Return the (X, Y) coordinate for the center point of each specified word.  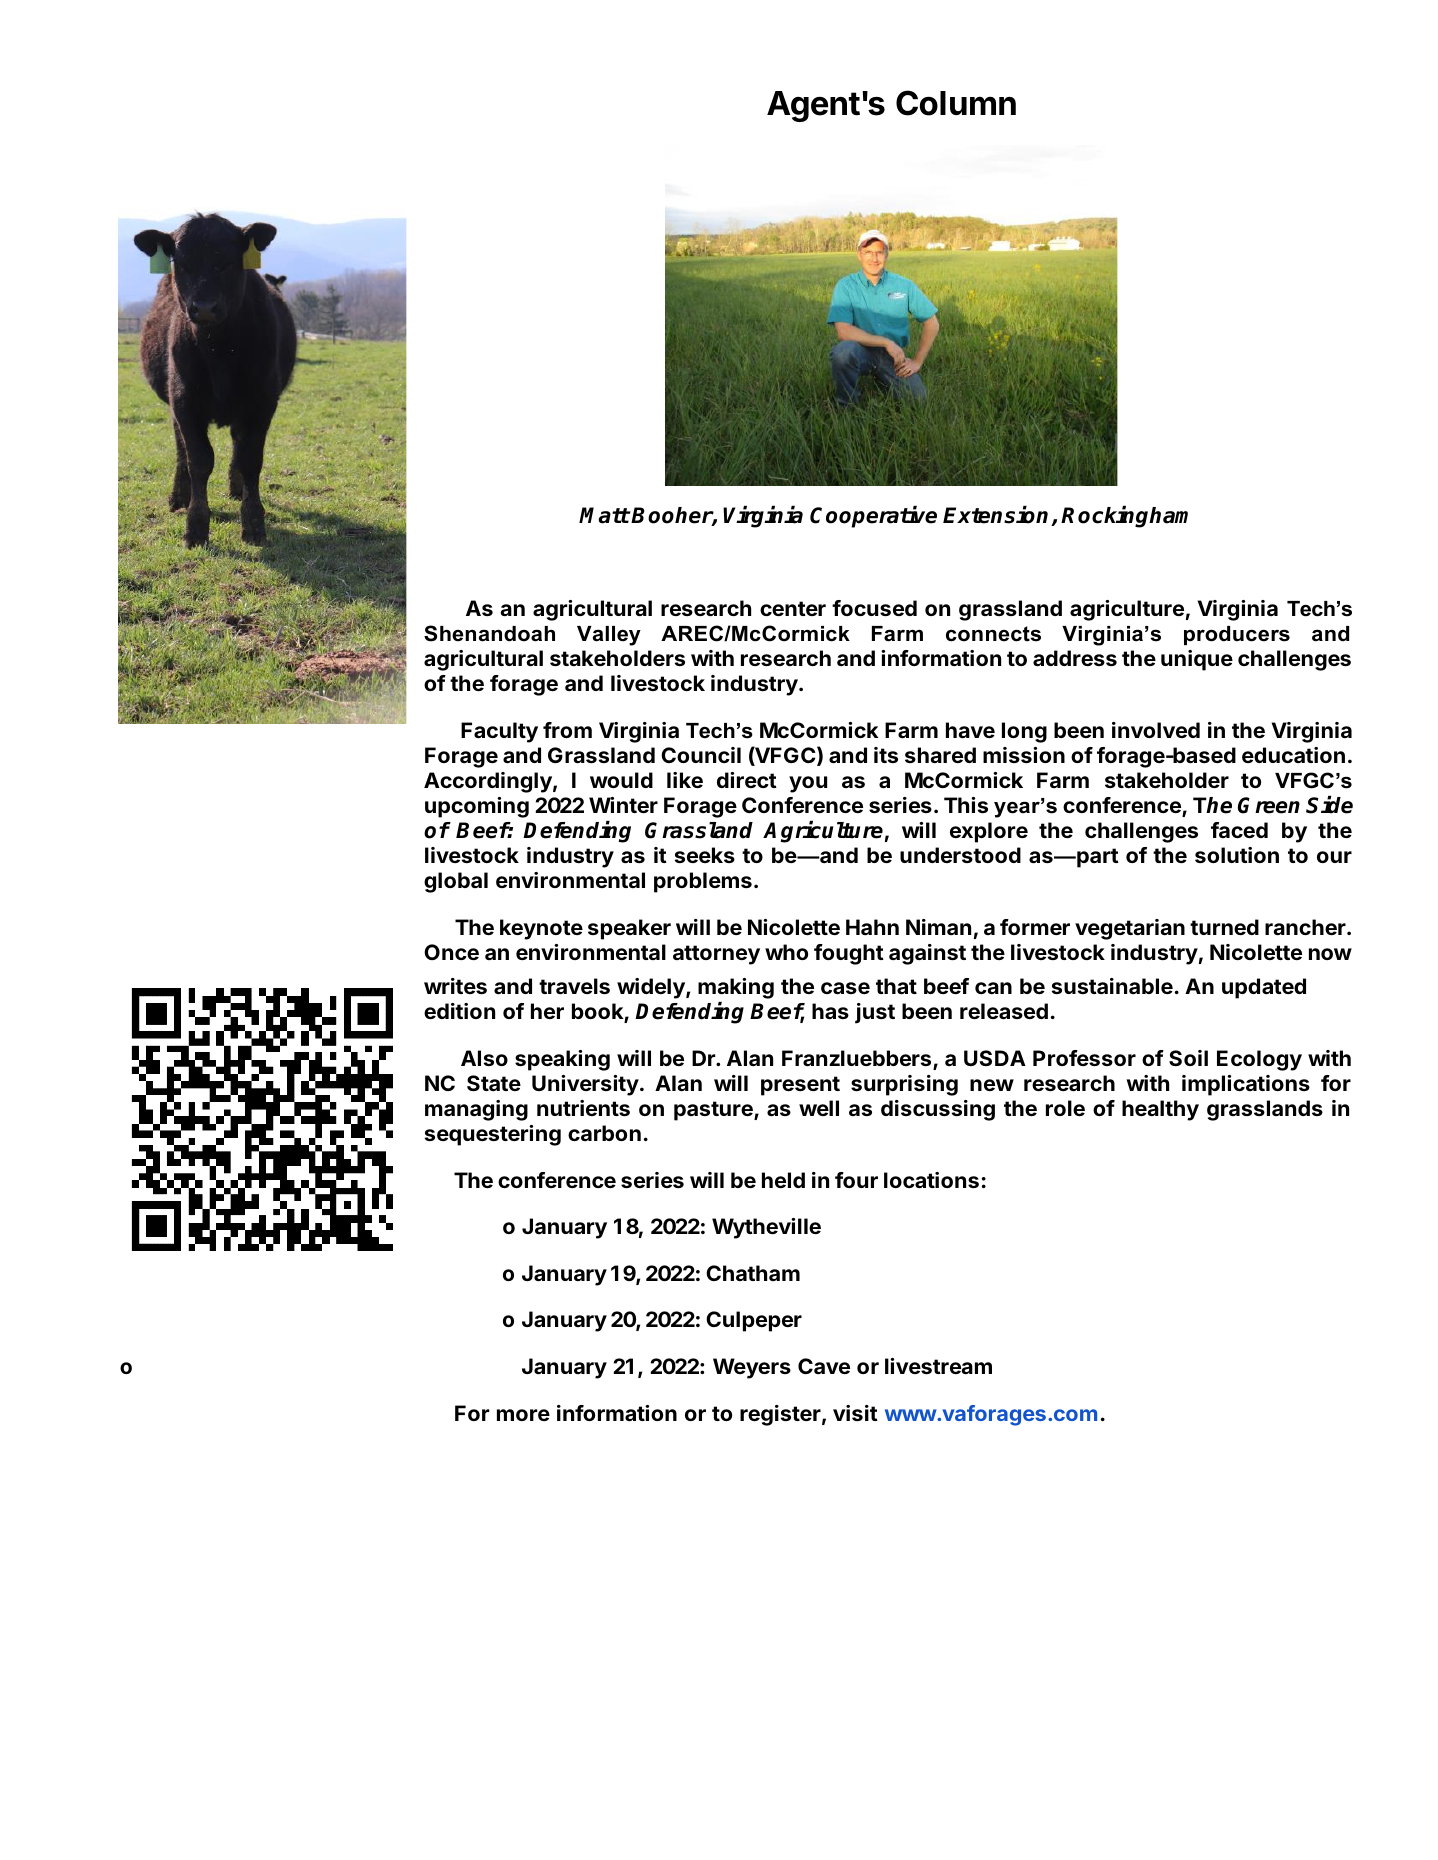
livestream (938, 1366)
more (523, 1415)
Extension (997, 516)
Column (956, 103)
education (1293, 755)
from (567, 730)
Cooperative (873, 517)
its (886, 755)
